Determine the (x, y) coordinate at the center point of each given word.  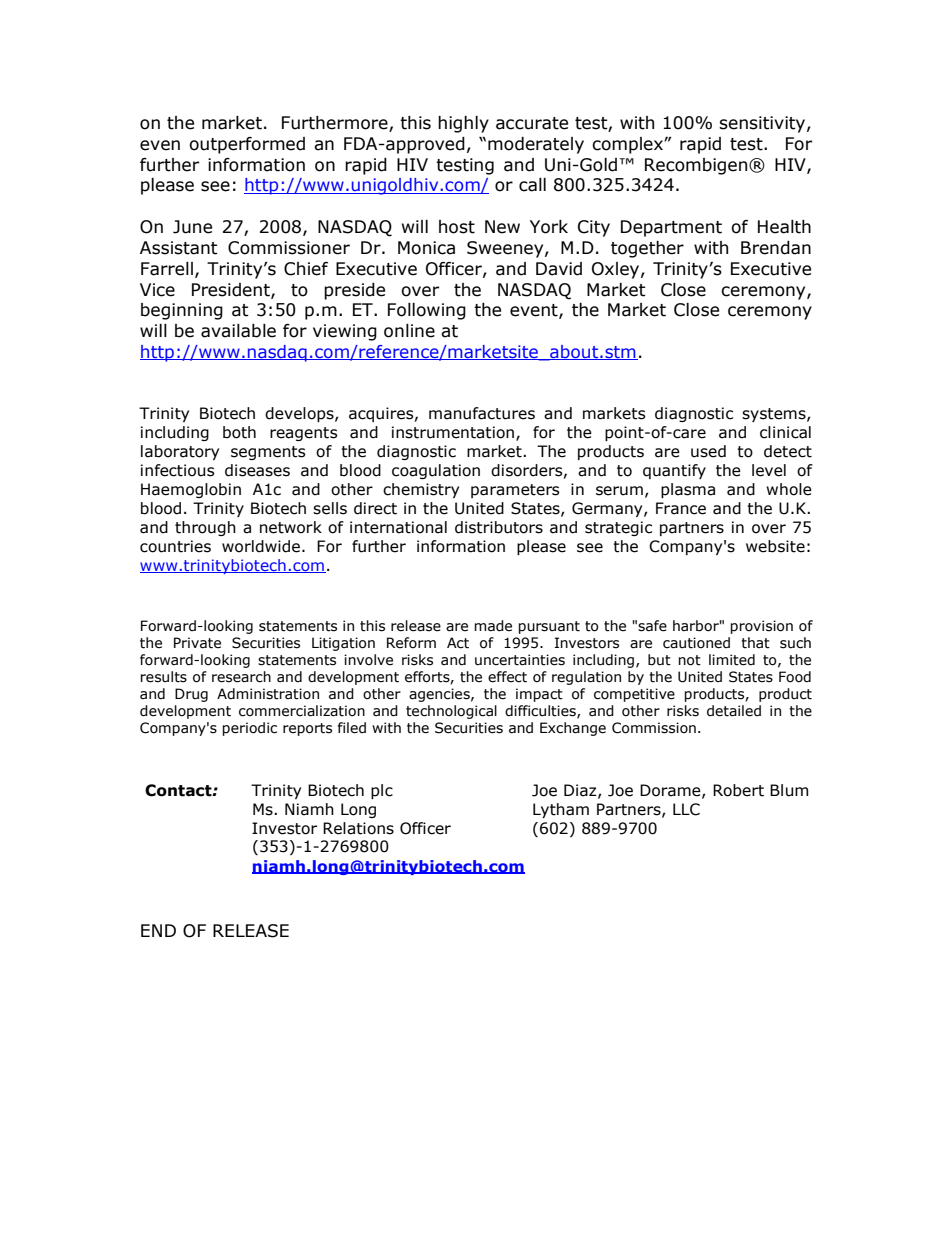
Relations (358, 828)
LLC (686, 809)
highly (463, 124)
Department (671, 228)
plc (382, 791)
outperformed (247, 145)
